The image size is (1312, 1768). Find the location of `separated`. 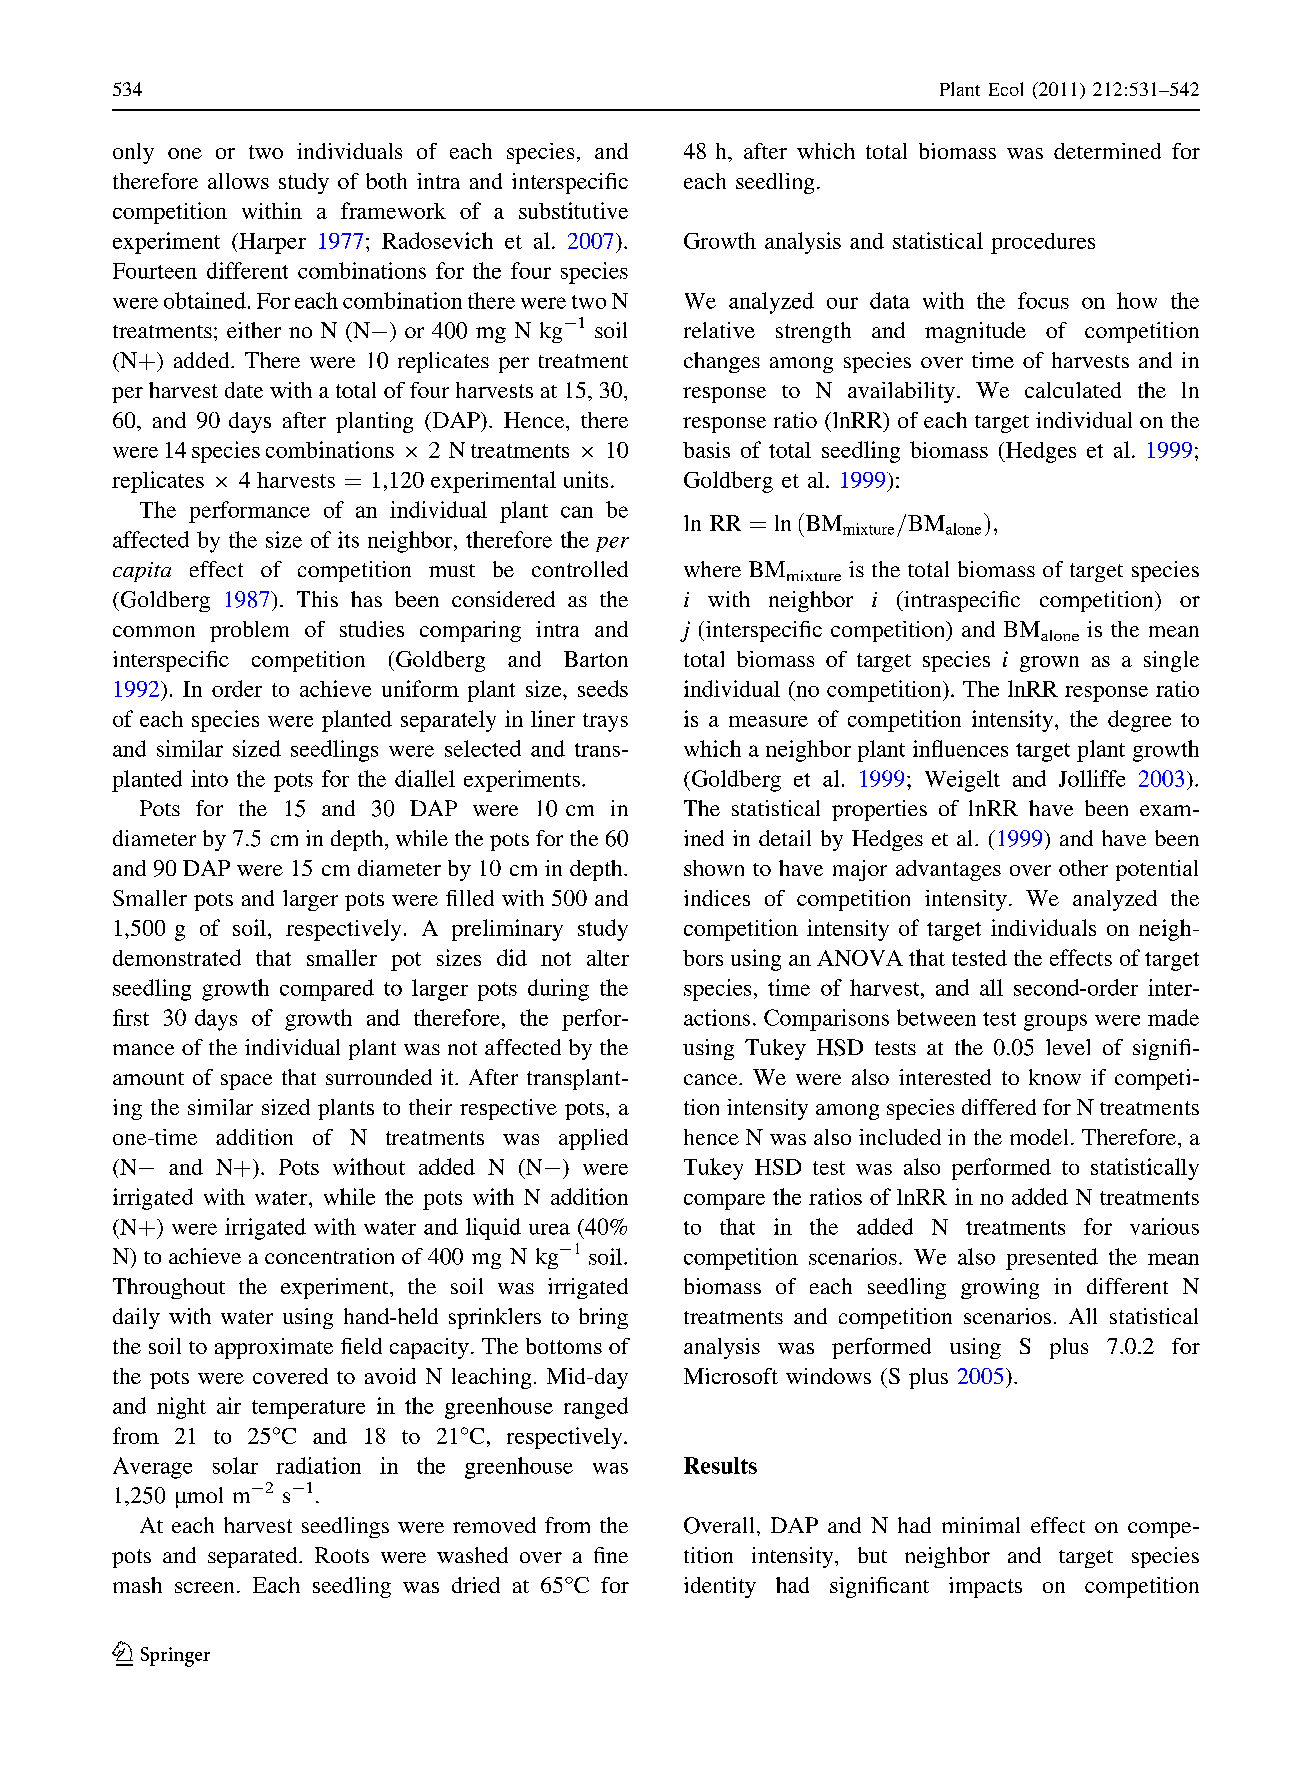

separated is located at coordinates (254, 1557).
